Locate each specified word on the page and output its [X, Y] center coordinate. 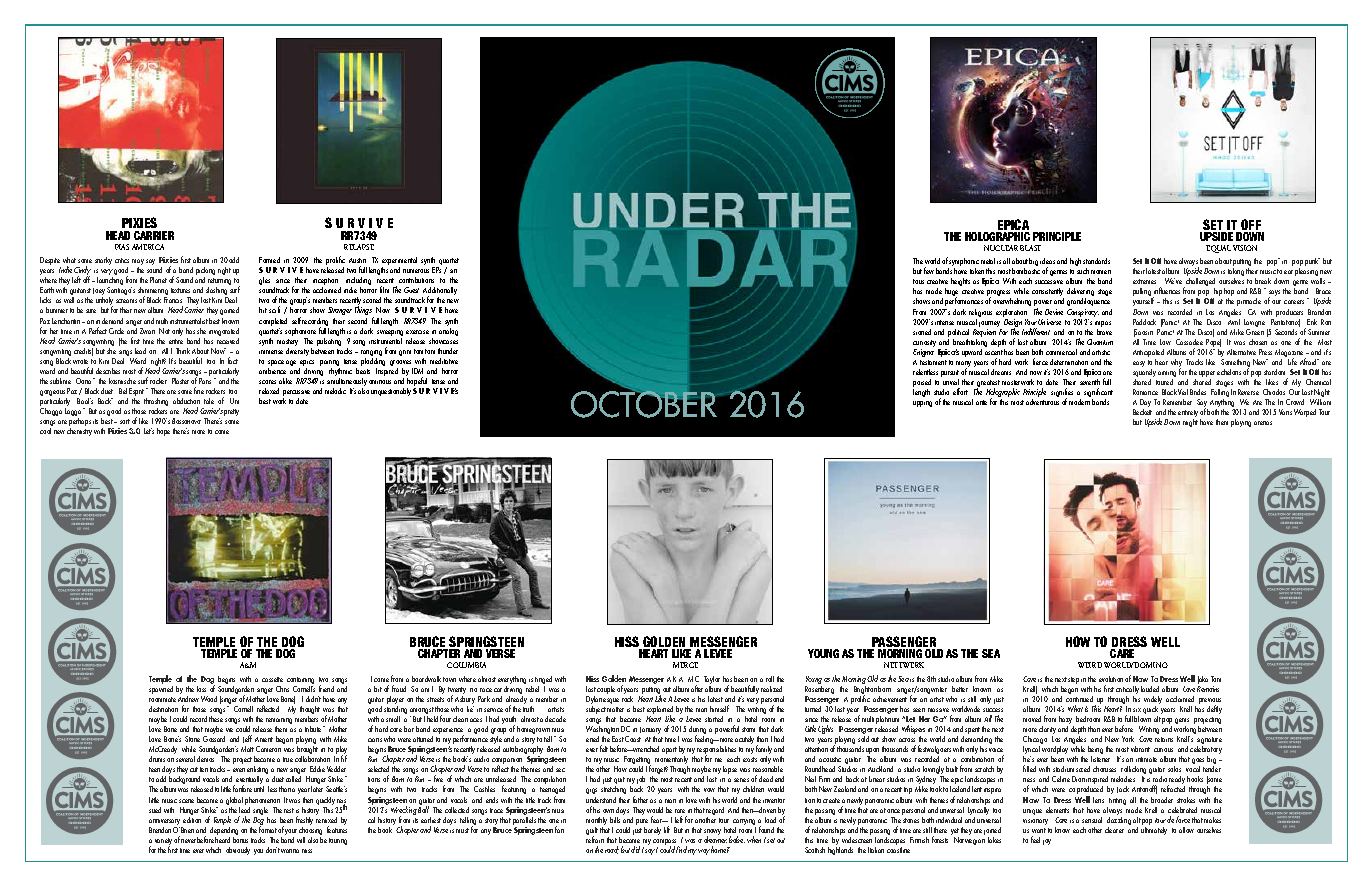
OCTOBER [645, 403]
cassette [272, 679]
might [1190, 423]
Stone [192, 739]
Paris [205, 381]
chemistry [79, 432]
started [714, 719]
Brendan [160, 830]
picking [205, 272]
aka [1203, 680]
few [929, 270]
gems [1182, 722]
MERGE [685, 665]
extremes [1144, 281]
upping [922, 404]
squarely [1144, 374]
